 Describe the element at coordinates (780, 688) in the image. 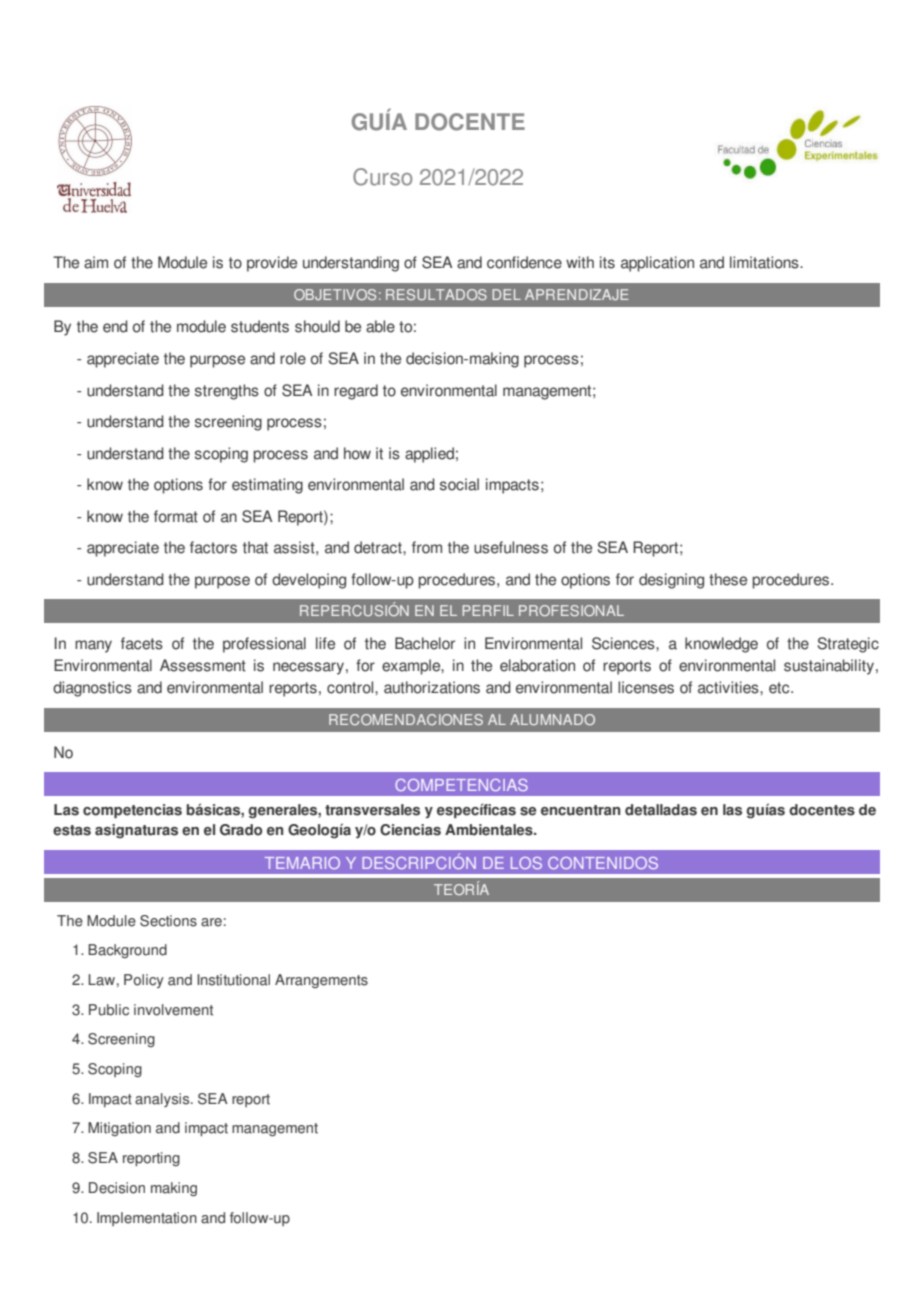

I see `etc` at that location.
